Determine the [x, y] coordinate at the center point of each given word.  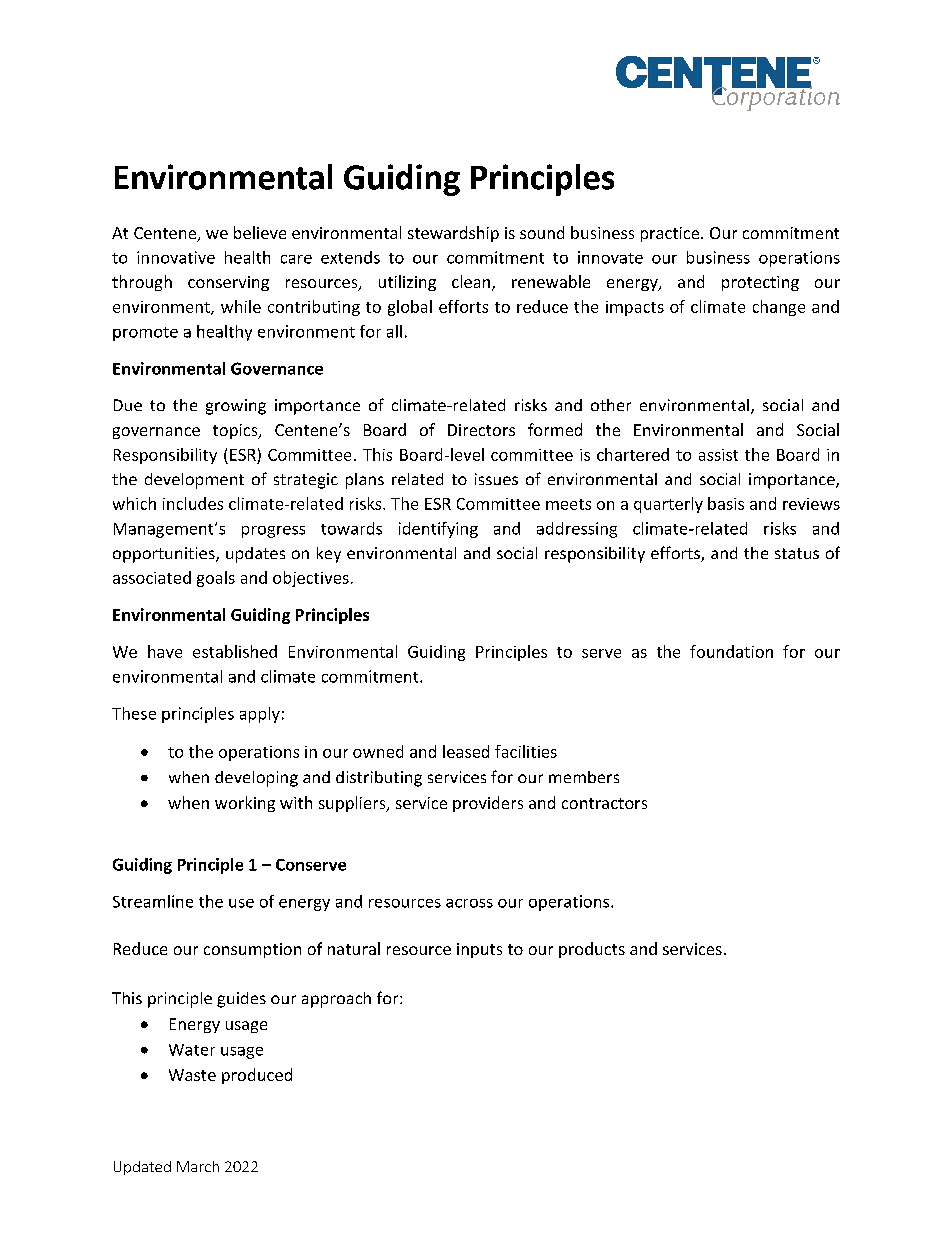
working [245, 804]
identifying [438, 530]
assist [718, 455]
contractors [604, 803]
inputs [479, 950]
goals [216, 579]
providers [488, 804]
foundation [731, 651]
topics [236, 431]
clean [471, 281]
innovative [176, 257]
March [198, 1166]
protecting [760, 283]
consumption [252, 950]
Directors [481, 430]
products [592, 950]
